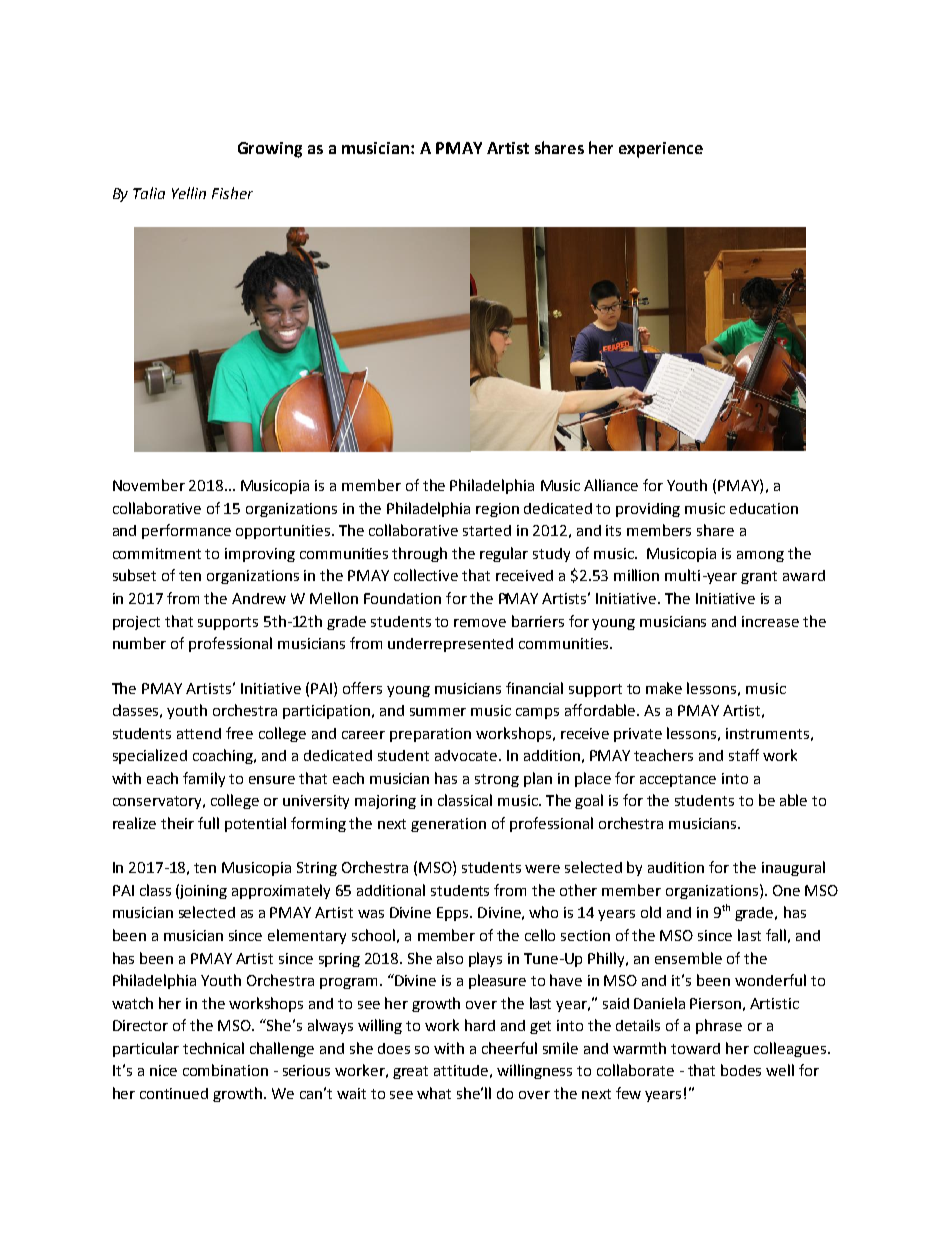  What do you see at coordinates (611, 485) in the image?
I see `Alliance` at bounding box center [611, 485].
